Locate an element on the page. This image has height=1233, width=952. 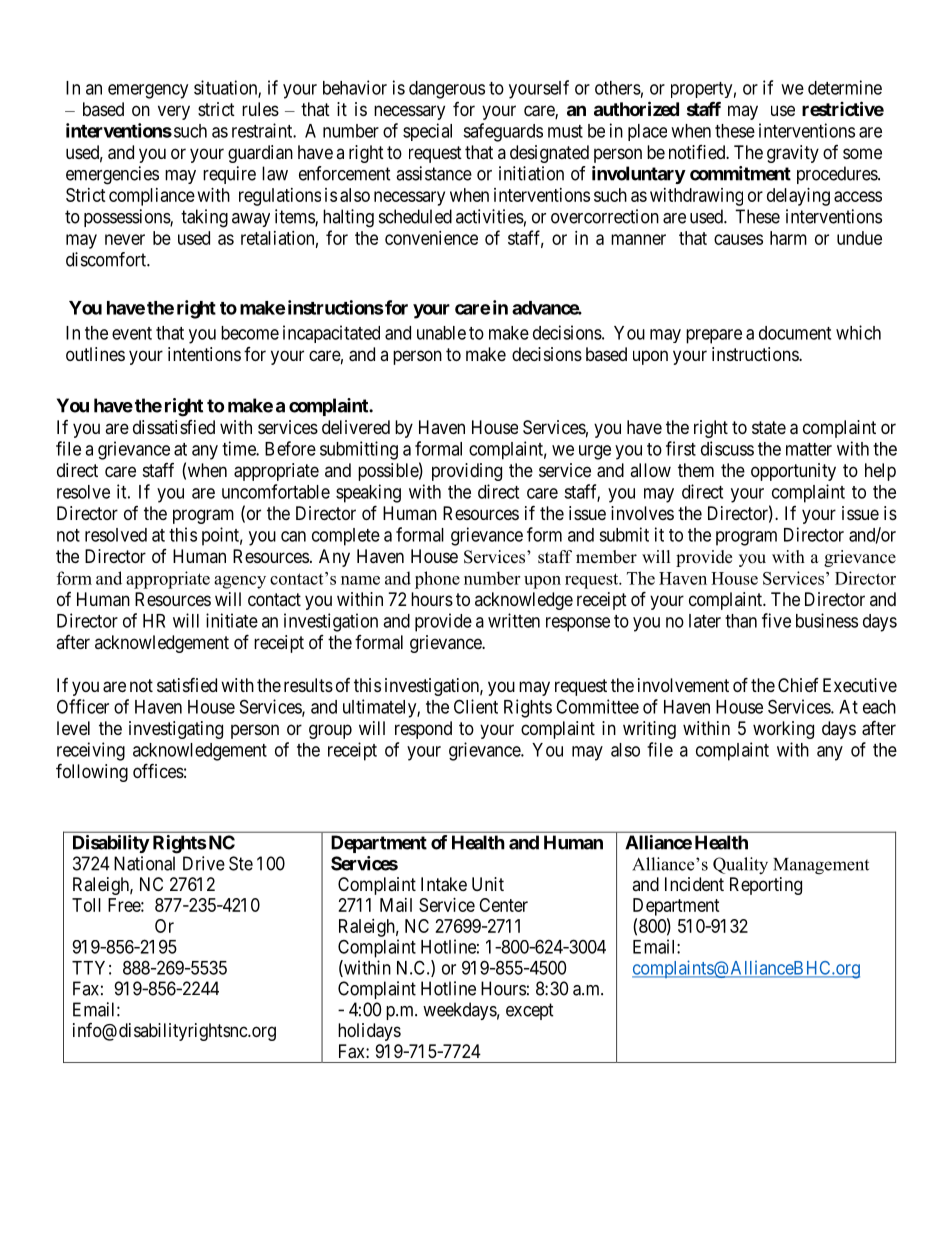
safeguards is located at coordinates (503, 132).
